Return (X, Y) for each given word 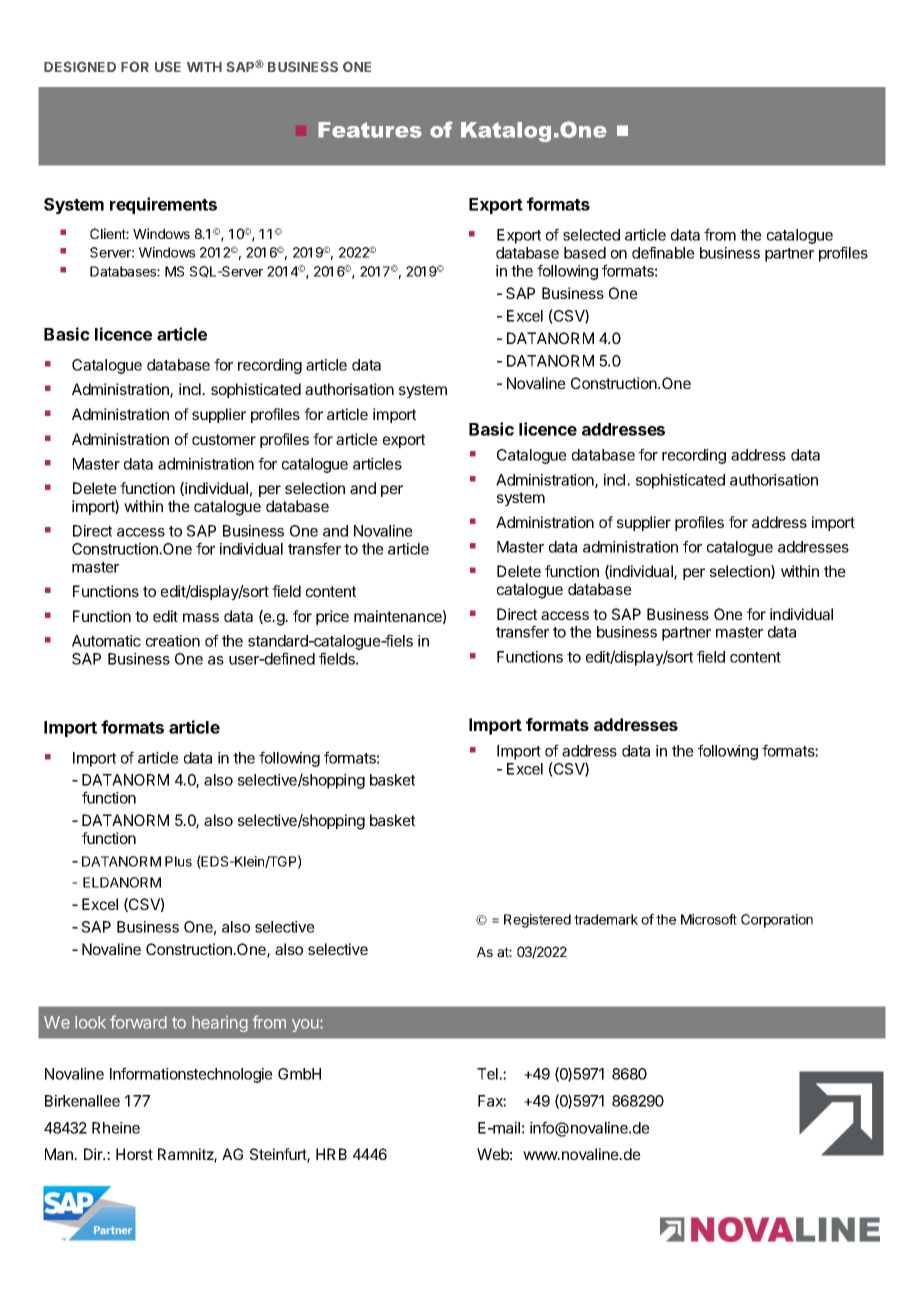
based (585, 253)
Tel (488, 1074)
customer (224, 439)
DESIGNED (80, 66)
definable (663, 252)
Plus (178, 861)
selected (591, 235)
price (332, 617)
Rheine (116, 1128)
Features (370, 130)
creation (173, 641)
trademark (606, 919)
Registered (537, 921)
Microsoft (709, 919)
